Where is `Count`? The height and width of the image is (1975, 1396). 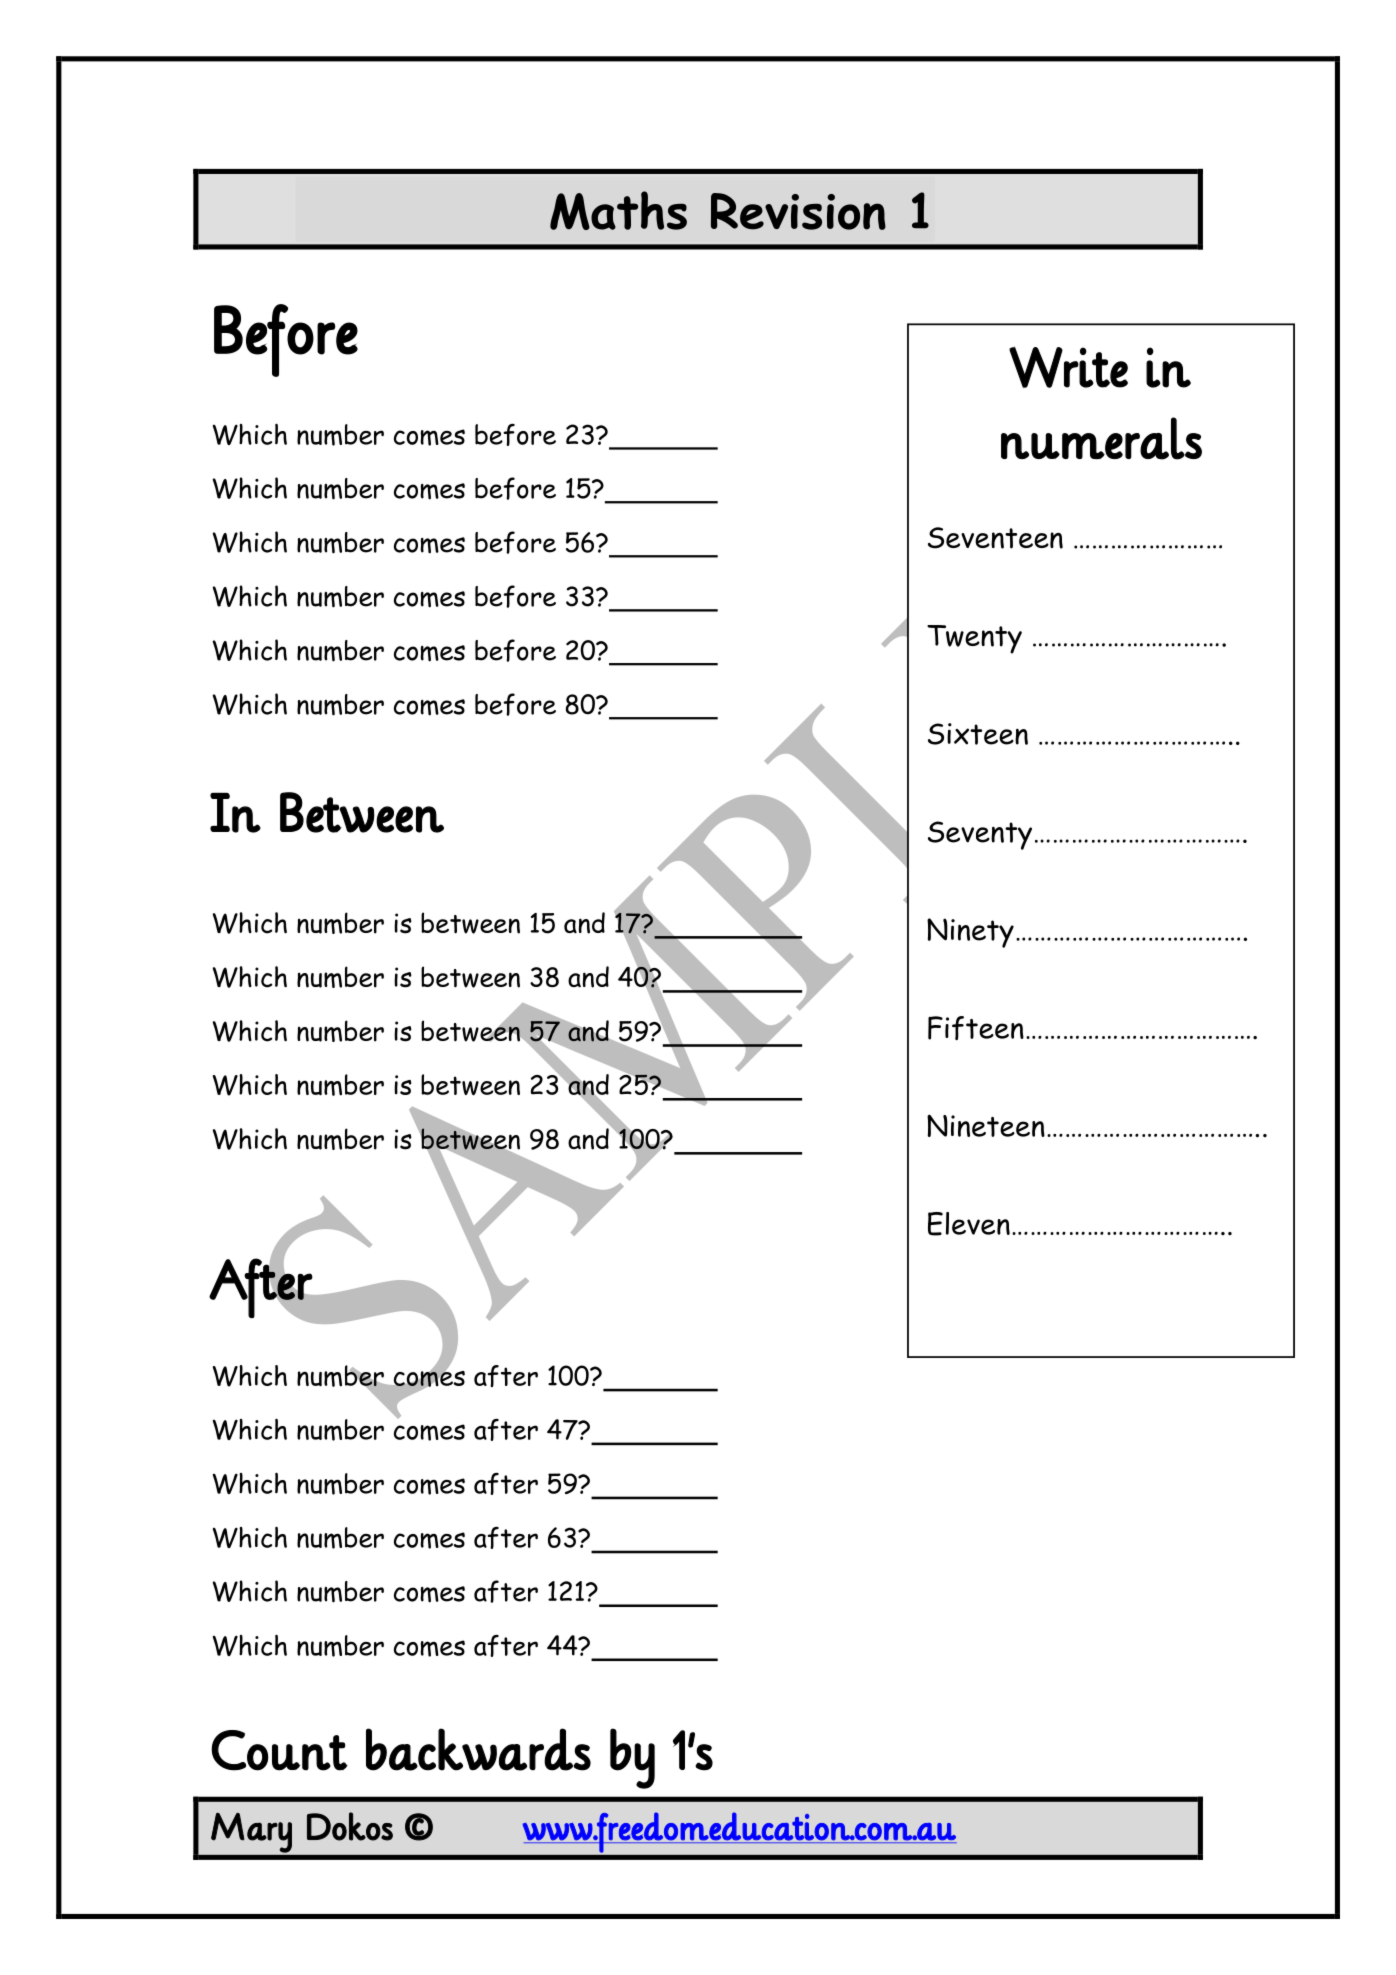 Count is located at coordinates (279, 1750).
